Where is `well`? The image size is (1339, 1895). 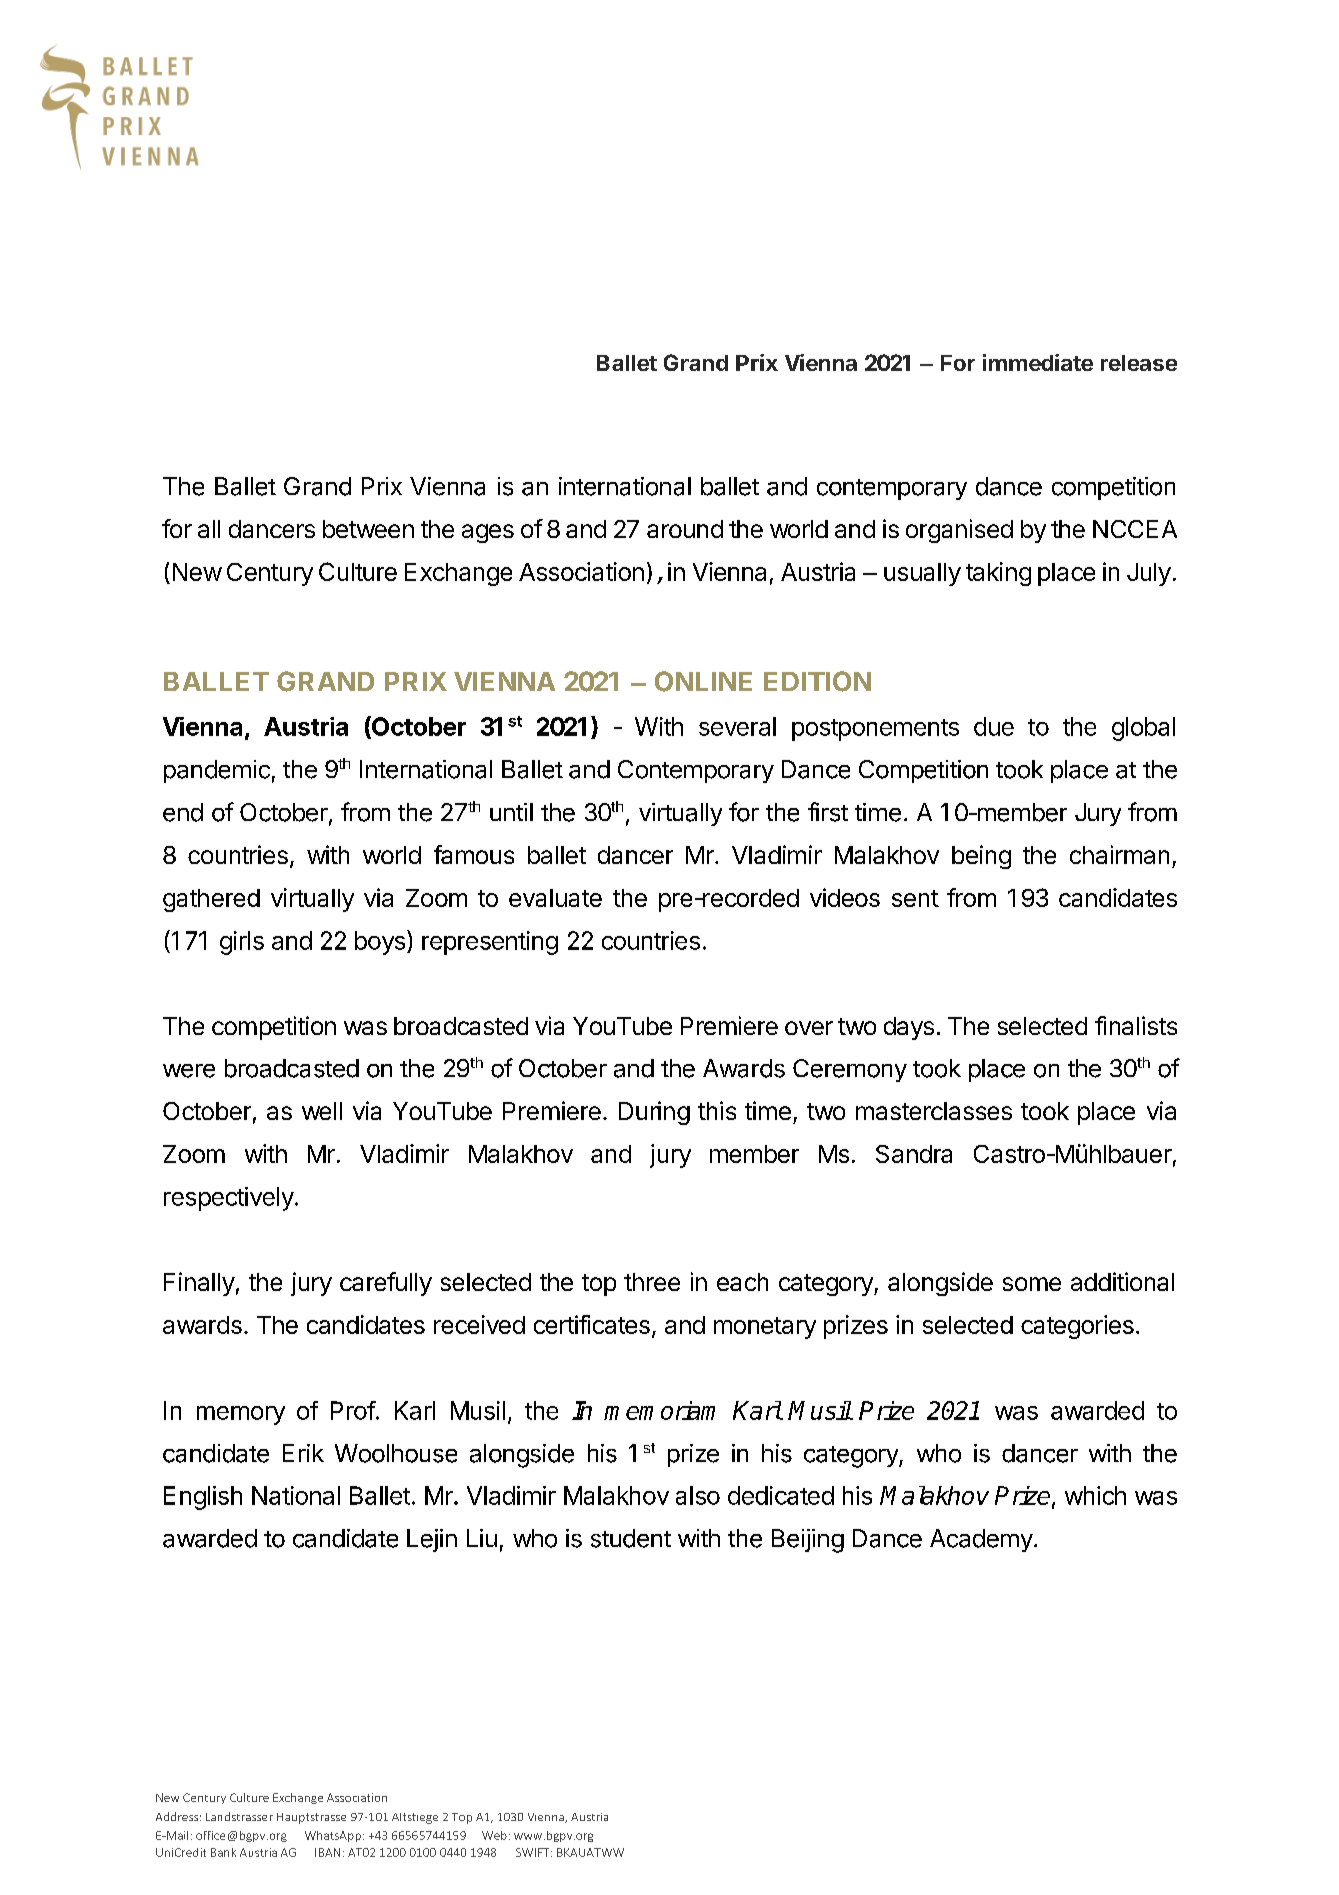 well is located at coordinates (322, 1111).
